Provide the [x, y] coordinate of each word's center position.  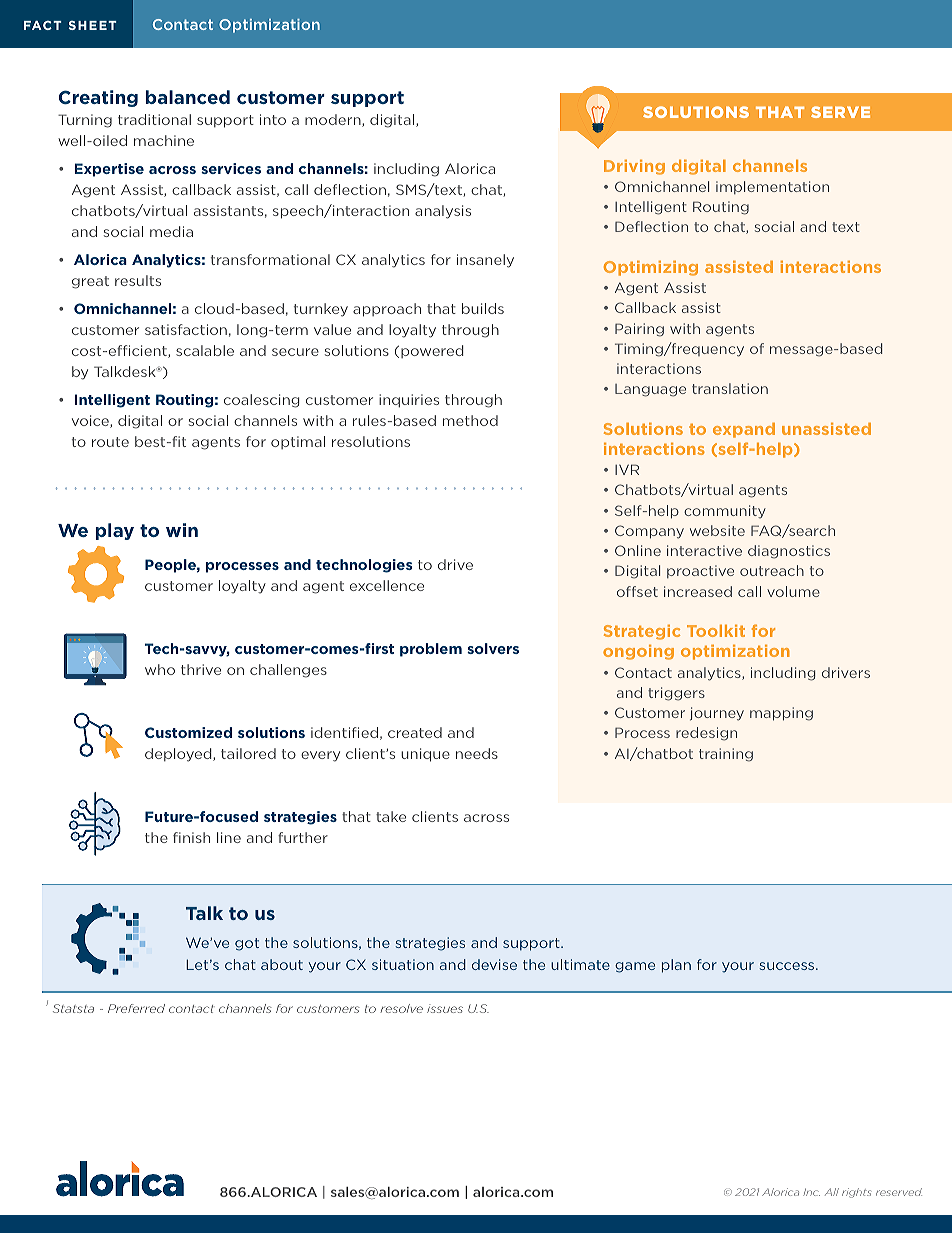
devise [494, 964]
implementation [772, 187]
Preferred [136, 1008]
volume [793, 591]
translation [730, 388]
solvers [493, 648]
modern [334, 120]
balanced [188, 97]
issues [445, 1008]
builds [483, 308]
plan [676, 966]
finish [191, 837]
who [160, 669]
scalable [205, 350]
